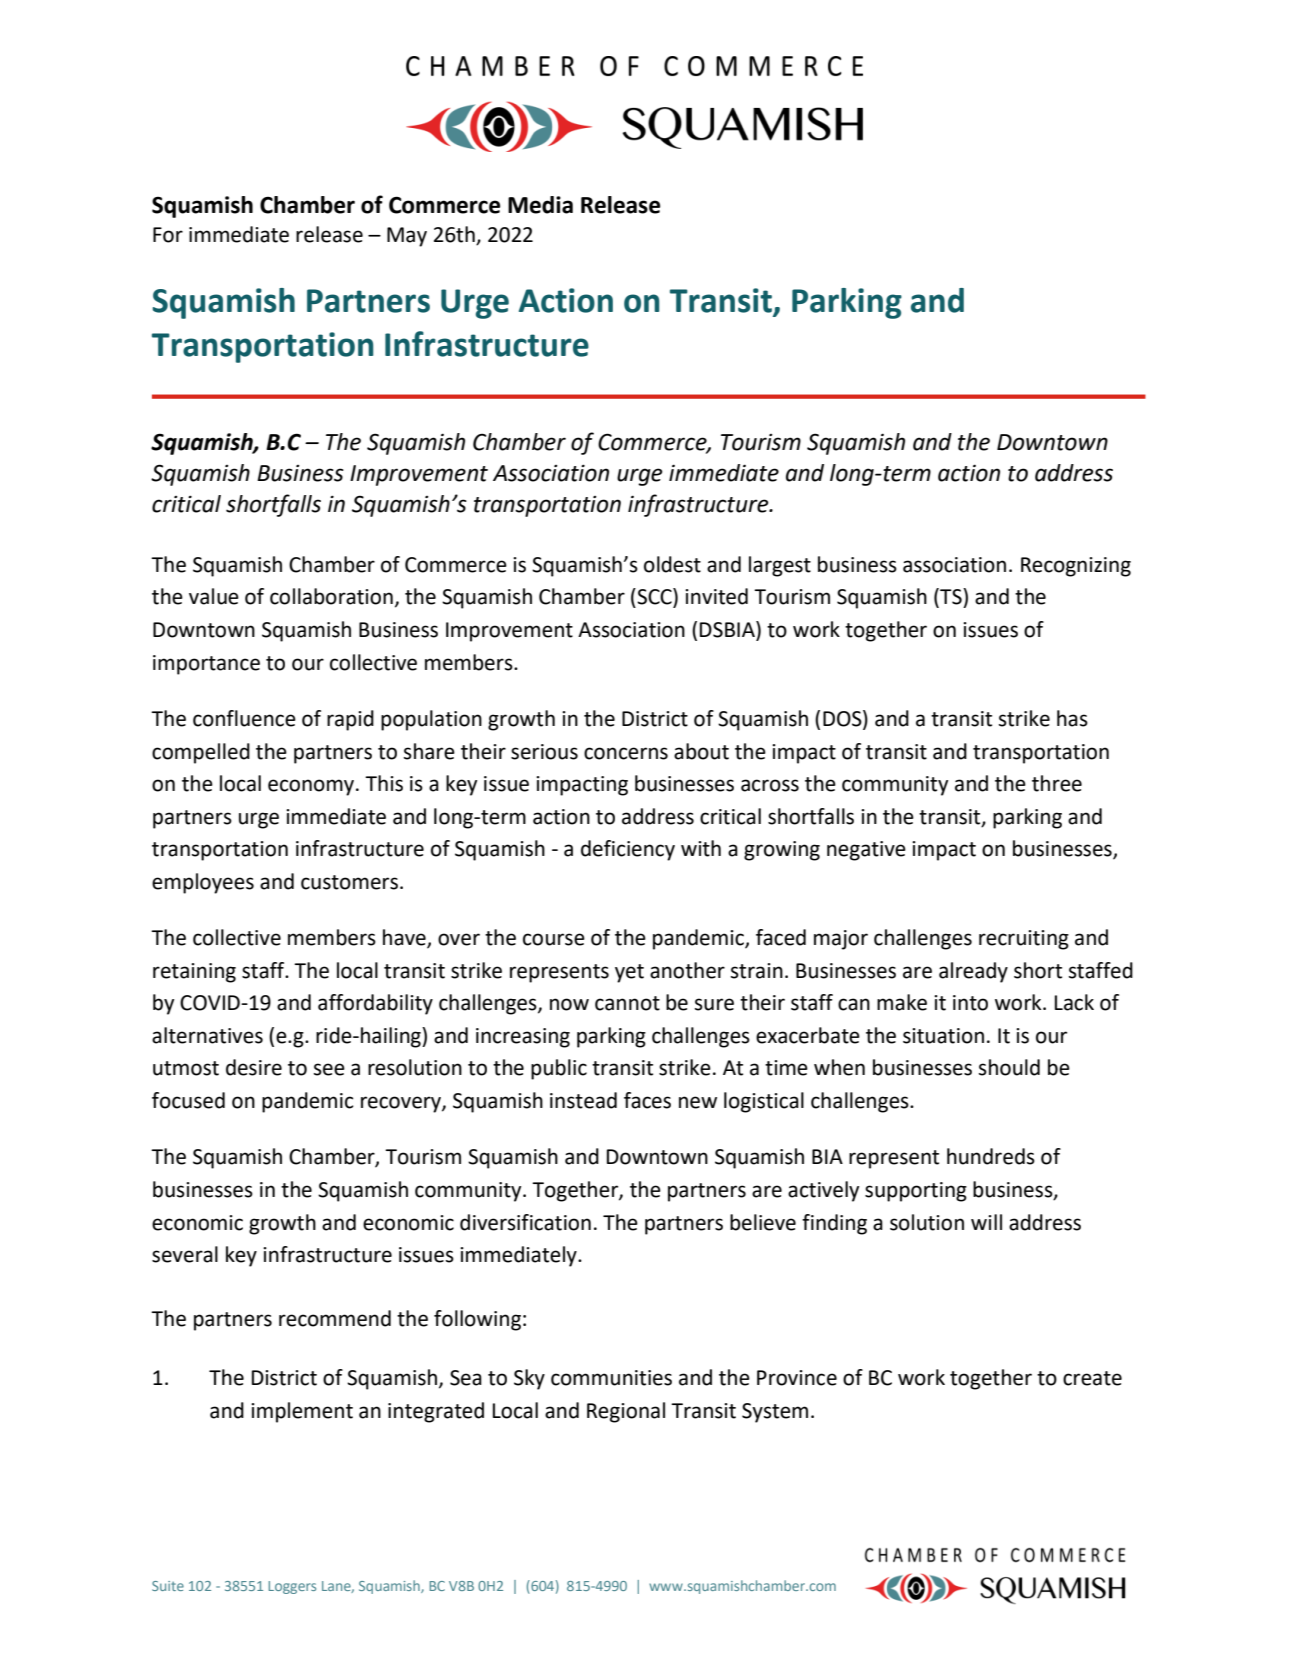  What do you see at coordinates (672, 564) in the page?
I see `oldest` at bounding box center [672, 564].
